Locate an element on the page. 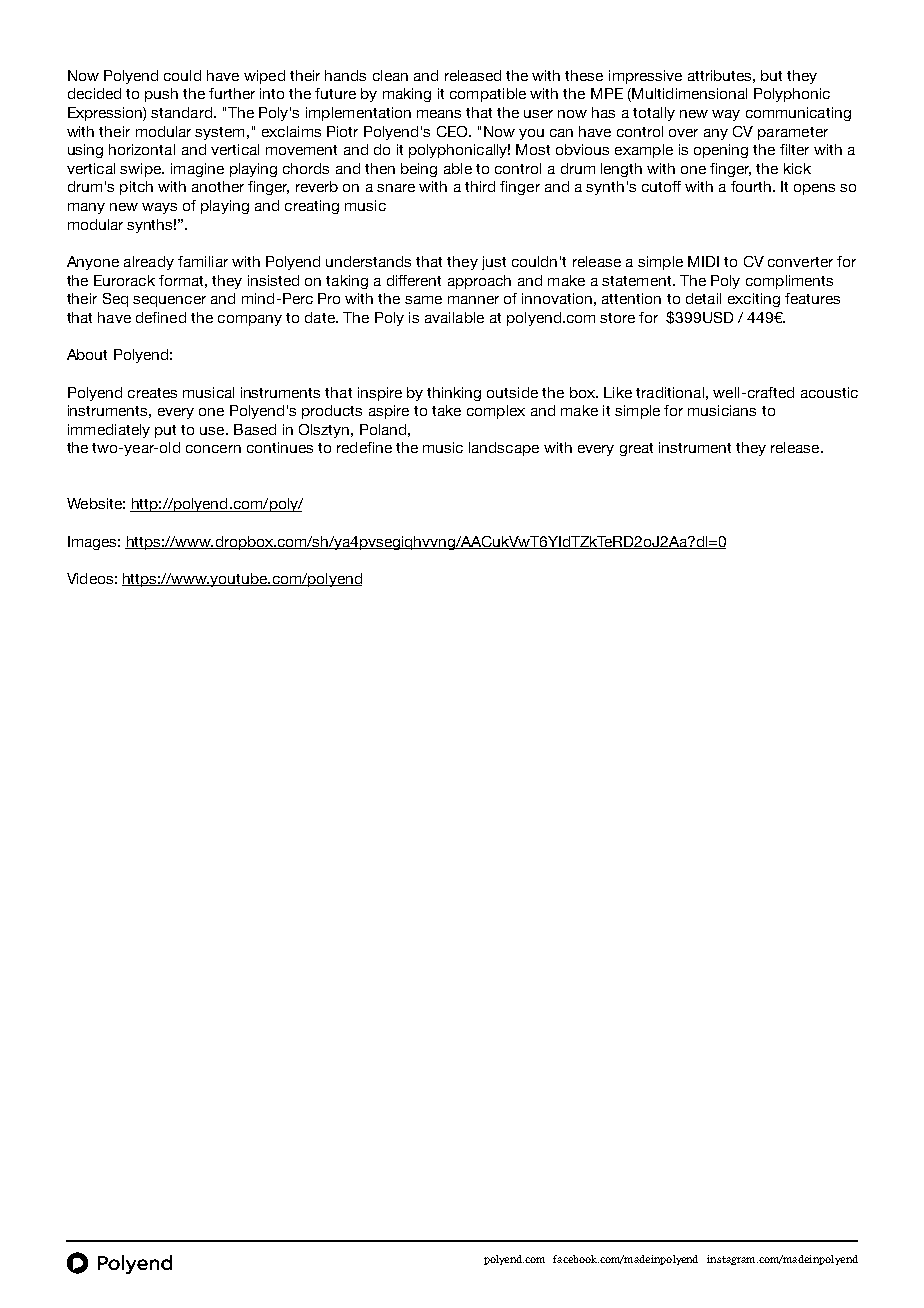 The height and width of the document is (1308, 924). compatible is located at coordinates (488, 95).
